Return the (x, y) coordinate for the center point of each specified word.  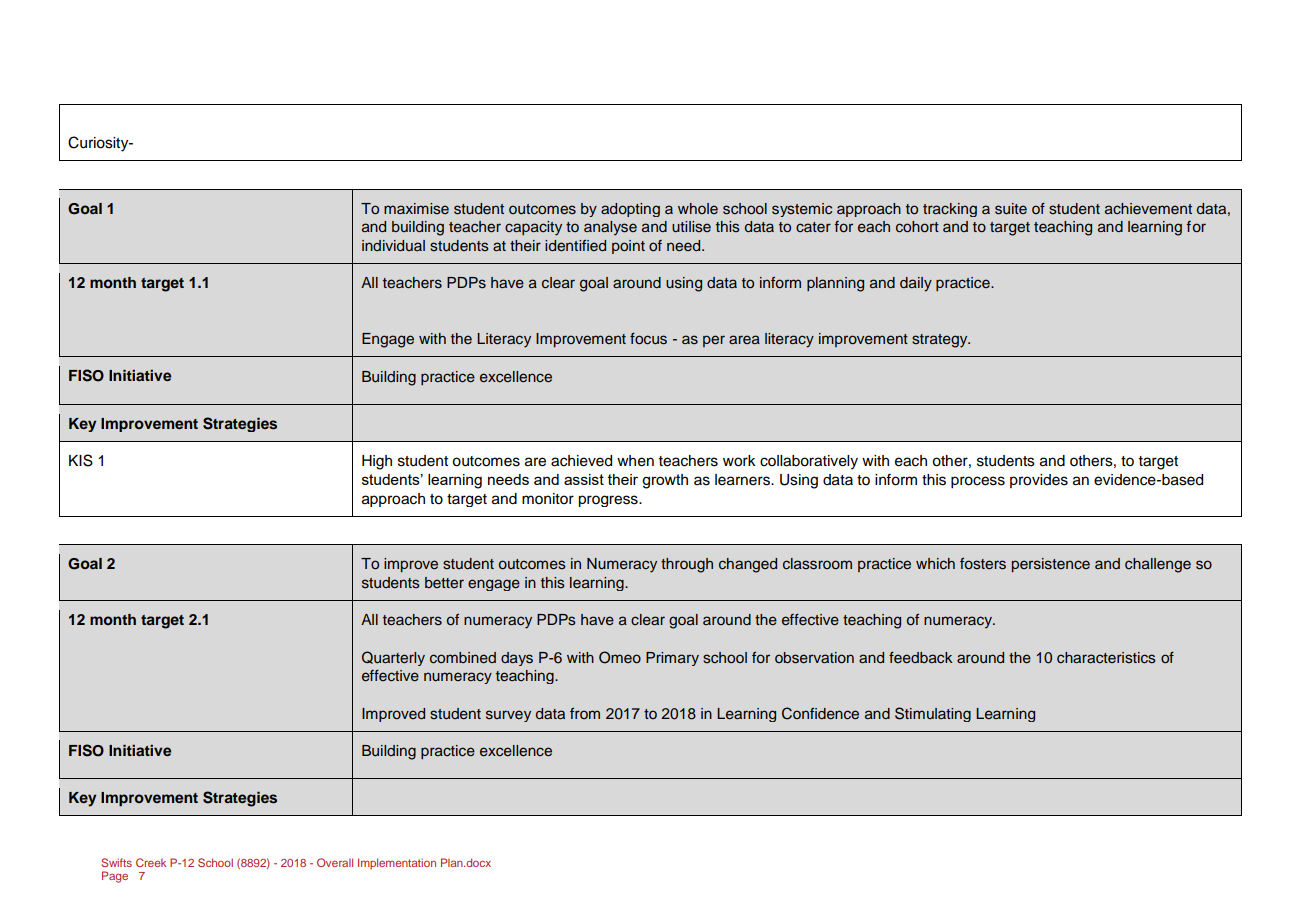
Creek (151, 862)
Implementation (397, 864)
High (377, 462)
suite (1011, 209)
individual (393, 245)
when (635, 461)
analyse (610, 228)
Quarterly (393, 658)
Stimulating (933, 714)
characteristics (1106, 658)
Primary (672, 659)
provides (1039, 481)
